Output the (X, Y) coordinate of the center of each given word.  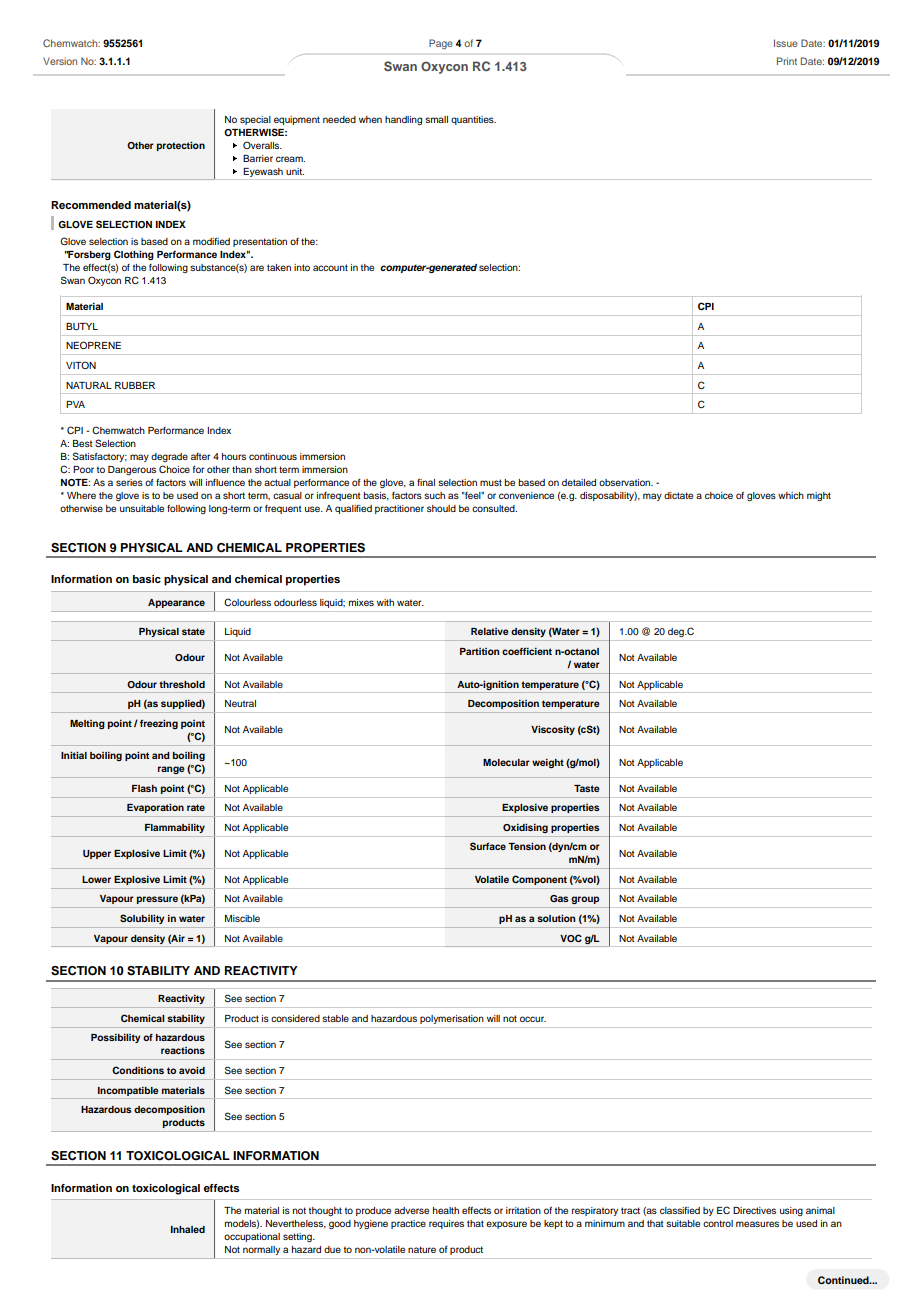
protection (181, 146)
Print (787, 61)
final (426, 482)
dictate (678, 495)
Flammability (175, 828)
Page (441, 44)
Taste (587, 788)
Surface (488, 846)
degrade (169, 457)
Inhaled (188, 1229)
